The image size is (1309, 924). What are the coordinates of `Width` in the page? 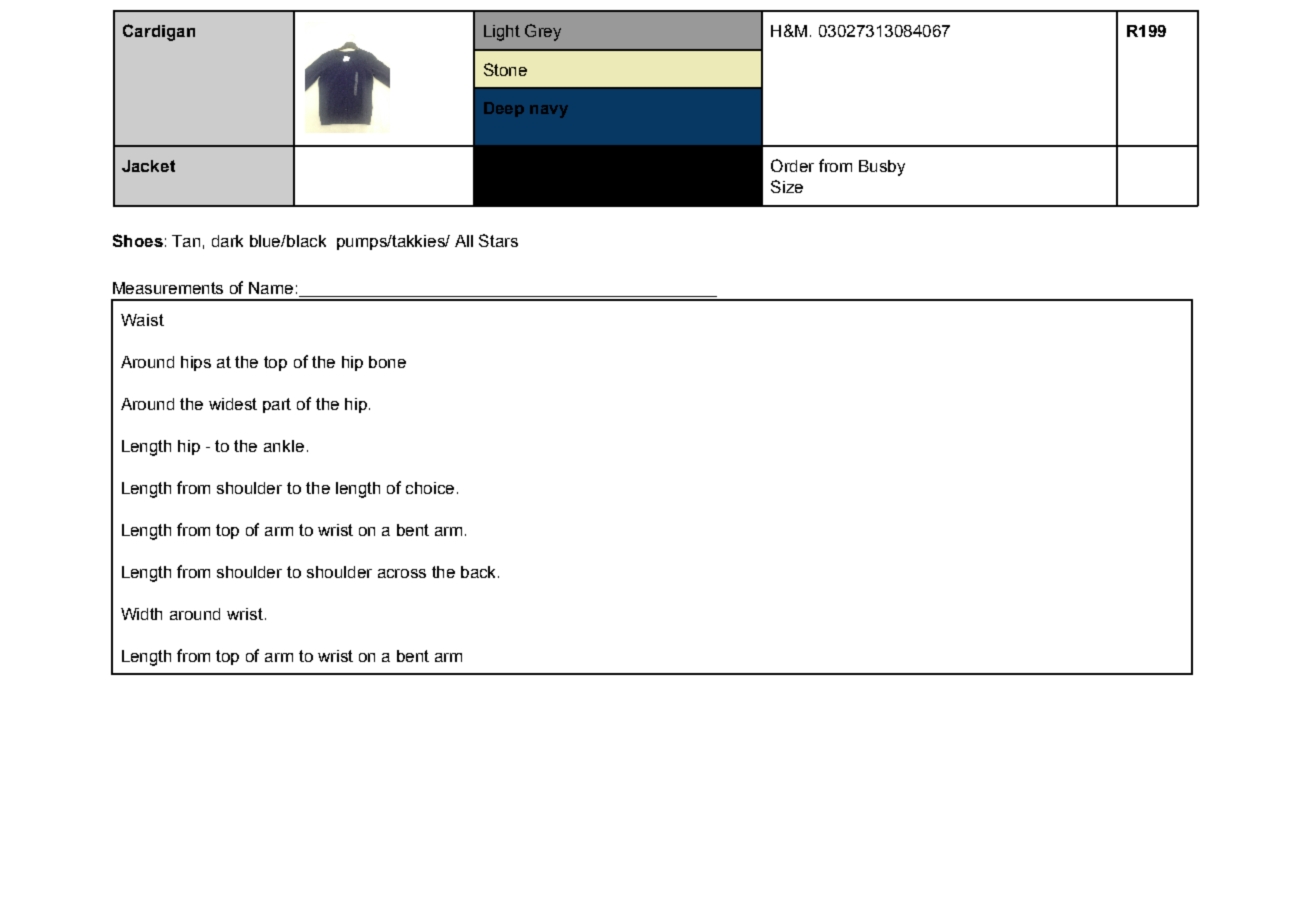 It's located at (141, 614).
